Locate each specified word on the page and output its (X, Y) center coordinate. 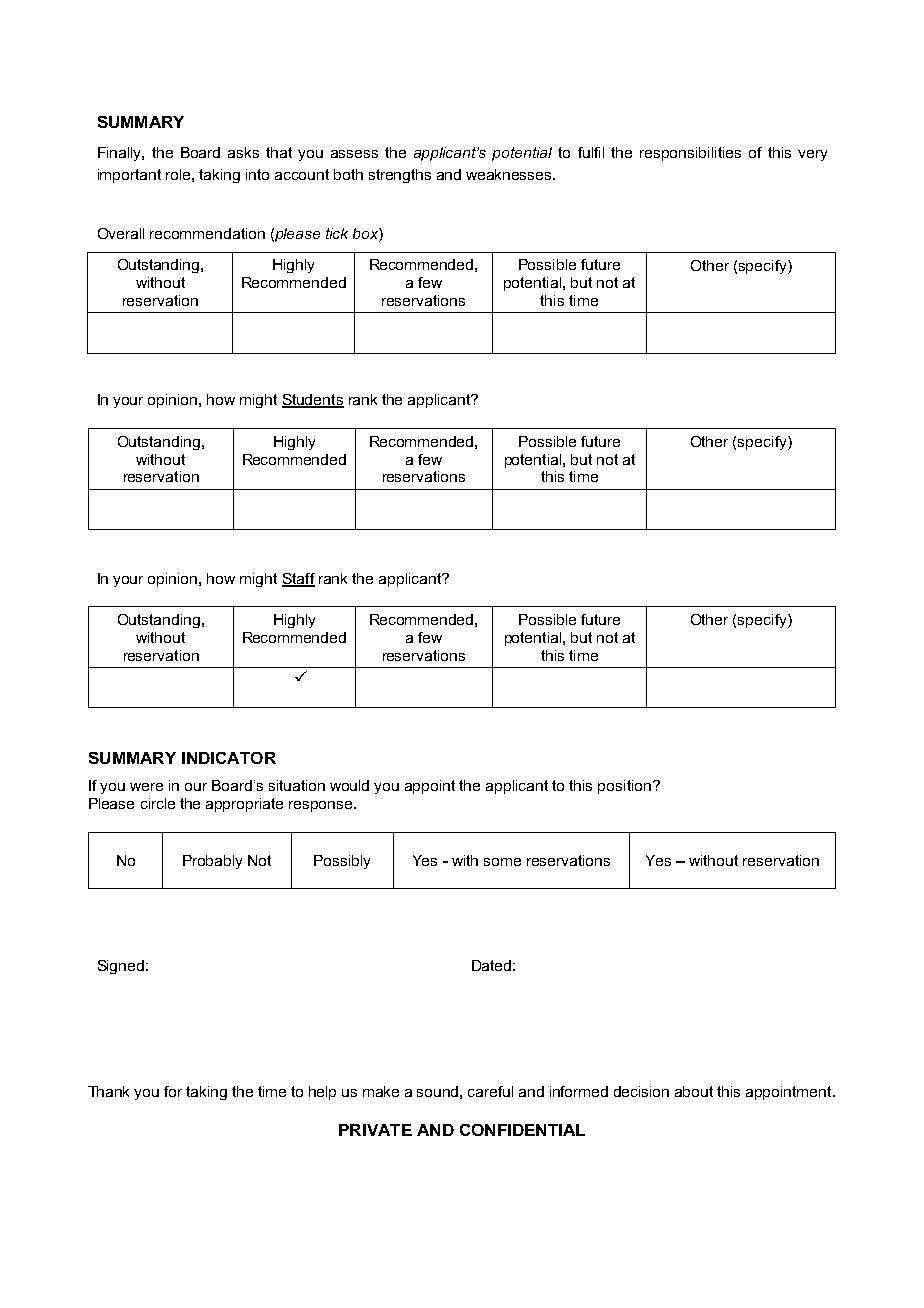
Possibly (342, 862)
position (624, 787)
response (322, 806)
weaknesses (510, 174)
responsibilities (690, 154)
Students (313, 401)
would (349, 785)
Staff (298, 579)
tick (337, 233)
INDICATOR (229, 758)
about (694, 1091)
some (502, 862)
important (129, 176)
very (812, 155)
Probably (212, 862)
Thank (108, 1091)
